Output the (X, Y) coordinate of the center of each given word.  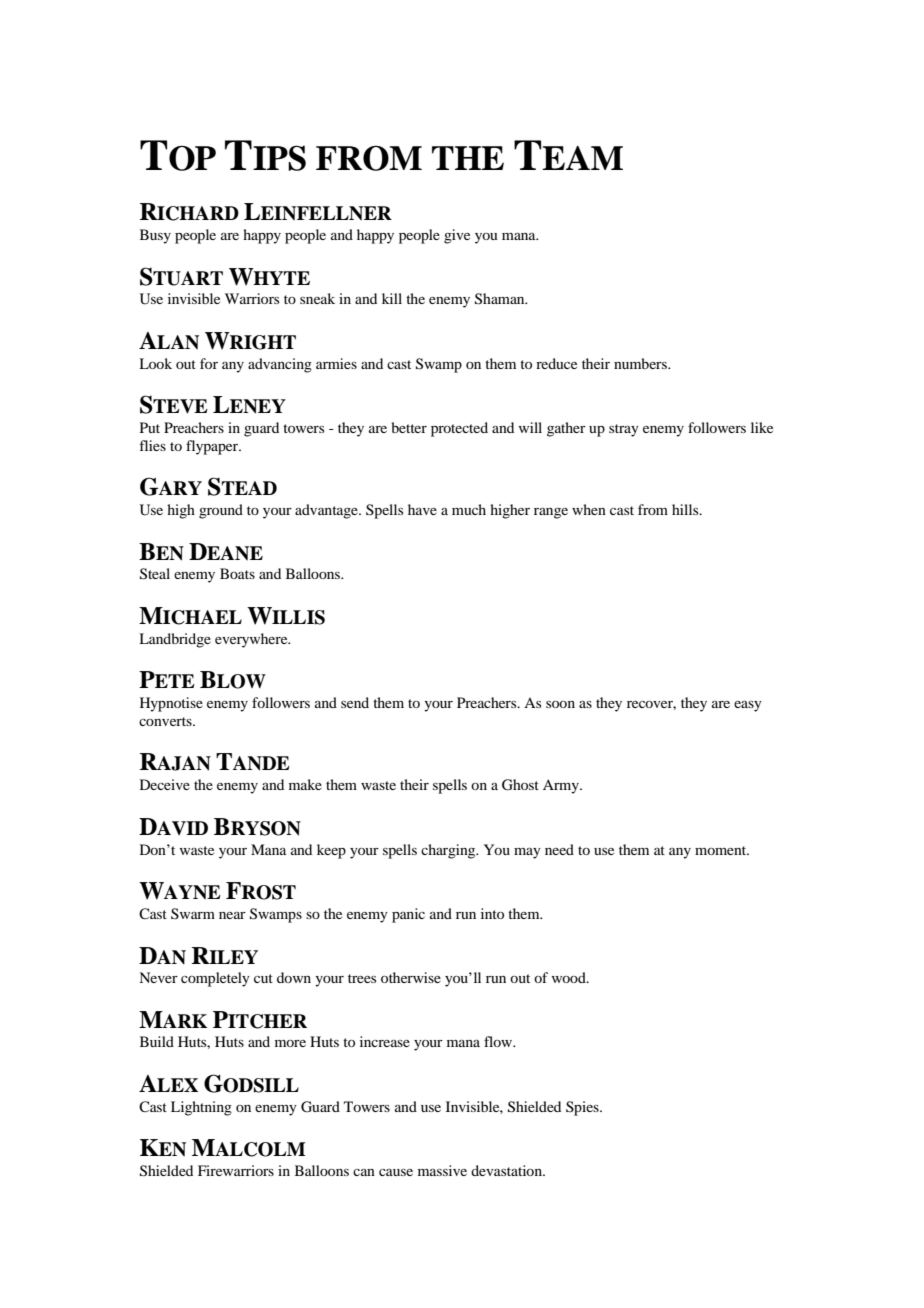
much (469, 509)
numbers (641, 363)
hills (686, 509)
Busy (155, 236)
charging (449, 851)
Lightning (201, 1108)
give (457, 236)
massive (442, 1170)
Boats (237, 573)
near (232, 915)
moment (722, 850)
